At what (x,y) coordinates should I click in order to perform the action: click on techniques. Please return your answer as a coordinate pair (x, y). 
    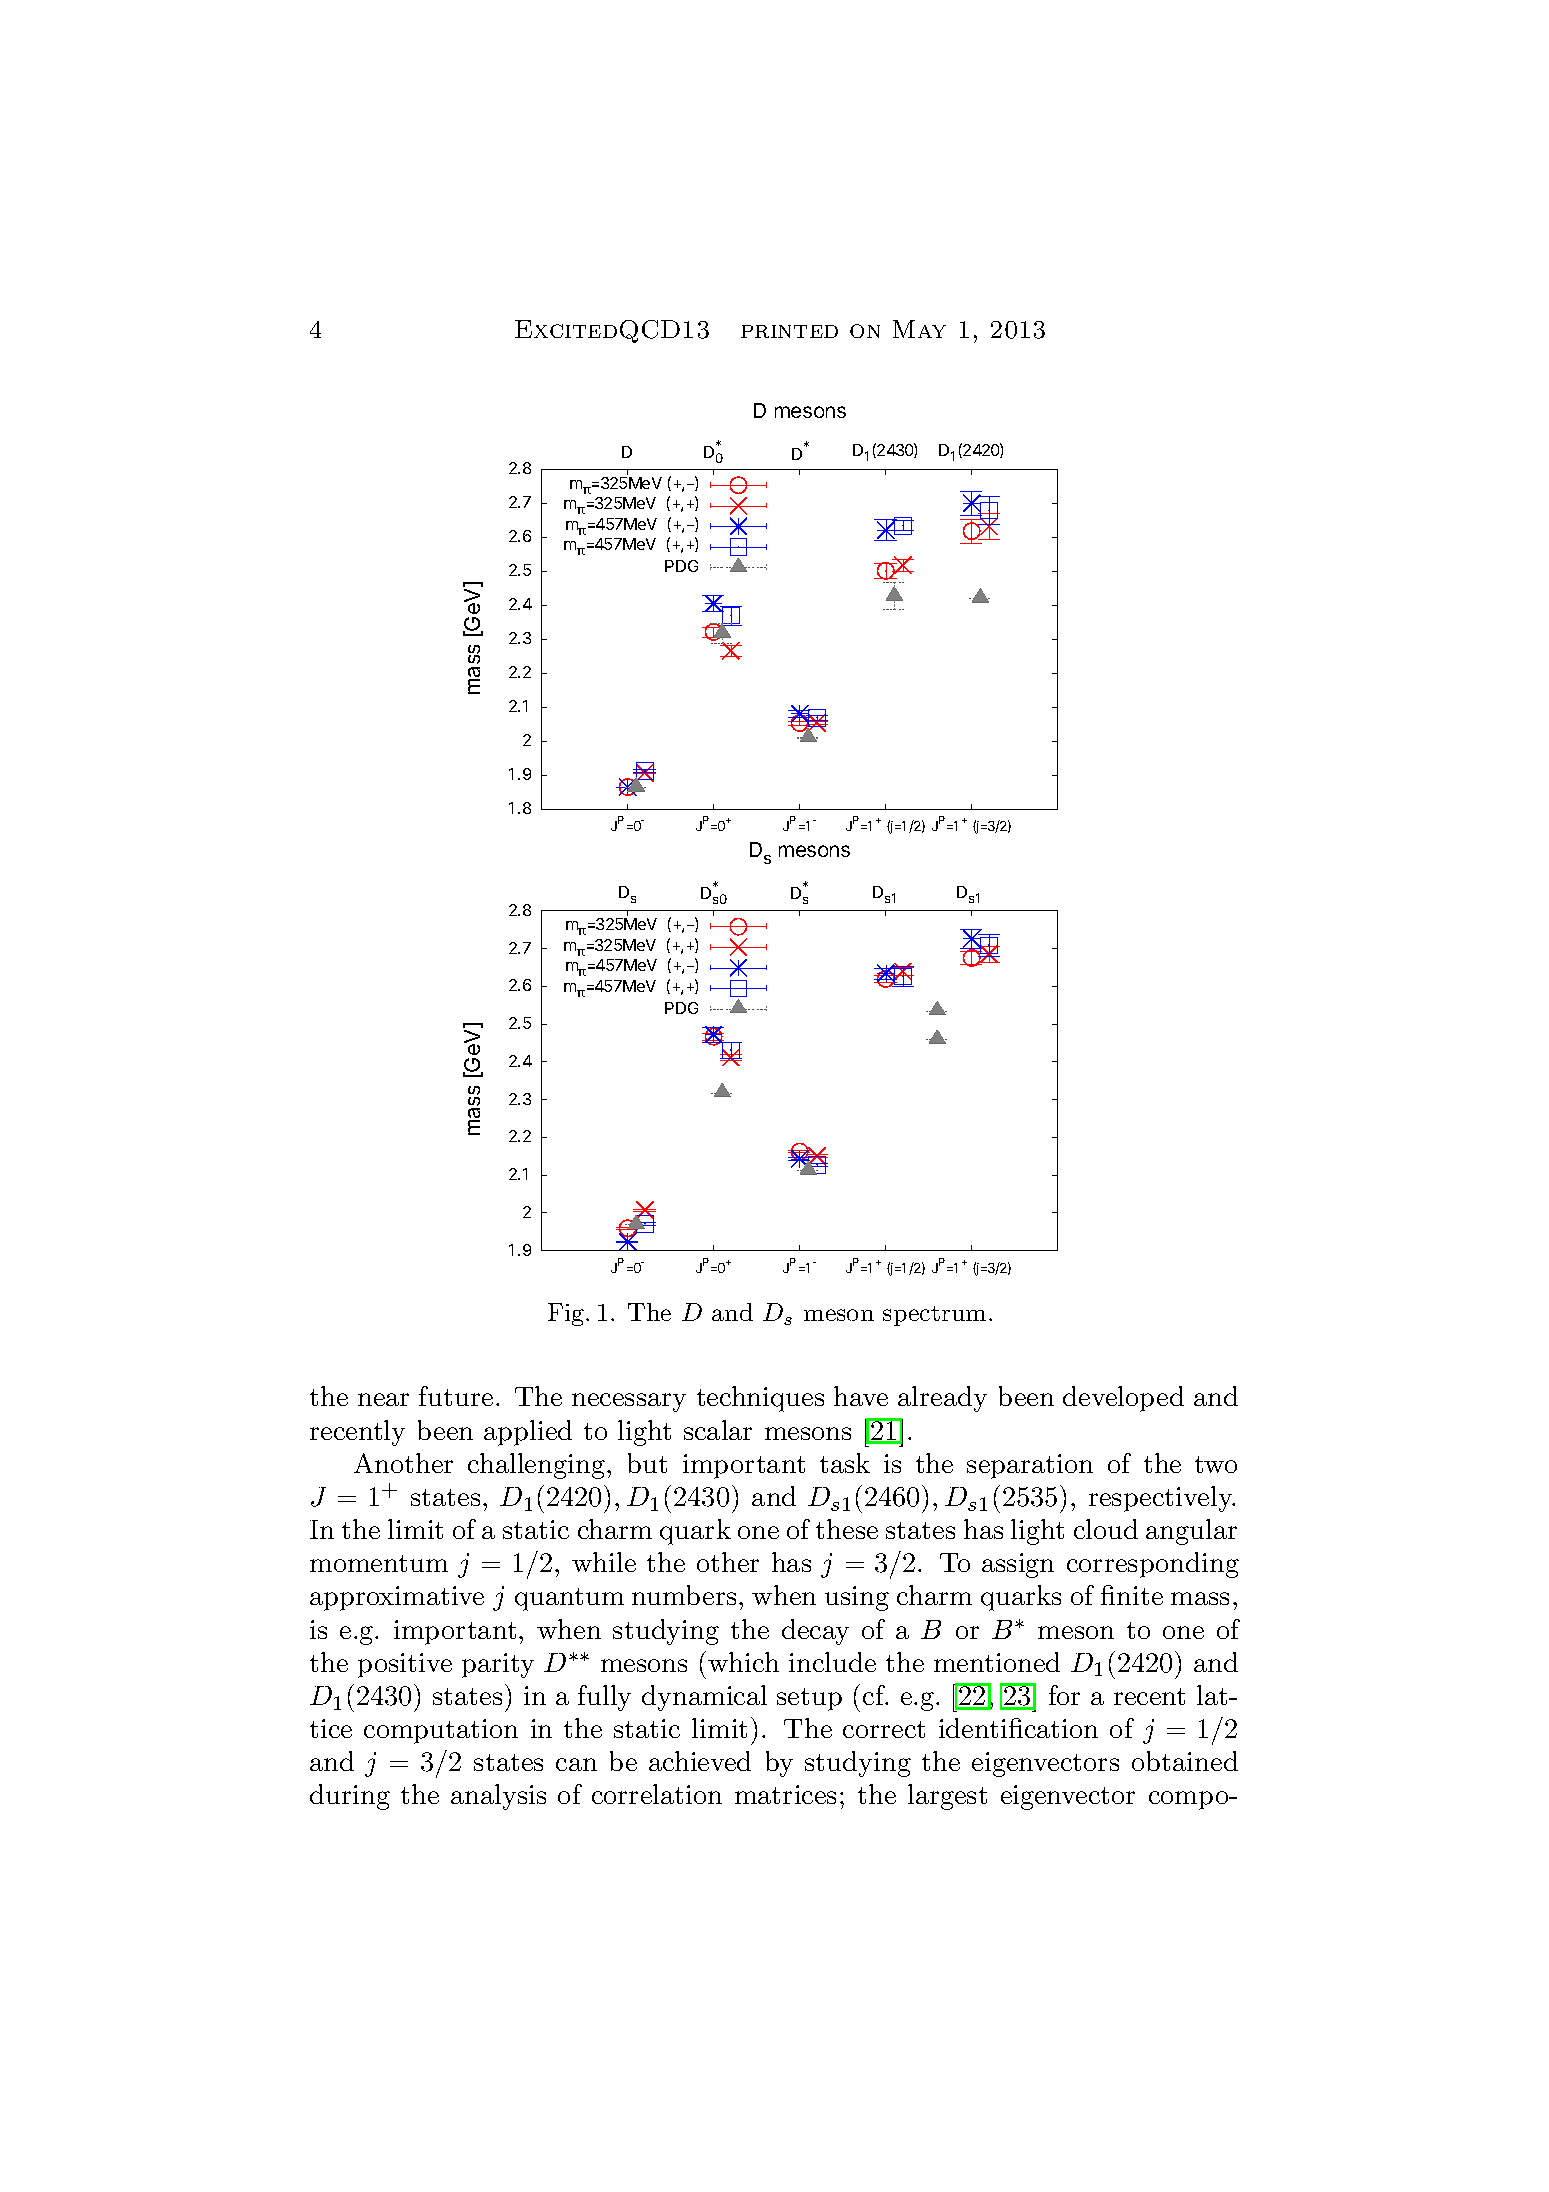
    Looking at the image, I should click on (760, 1399).
